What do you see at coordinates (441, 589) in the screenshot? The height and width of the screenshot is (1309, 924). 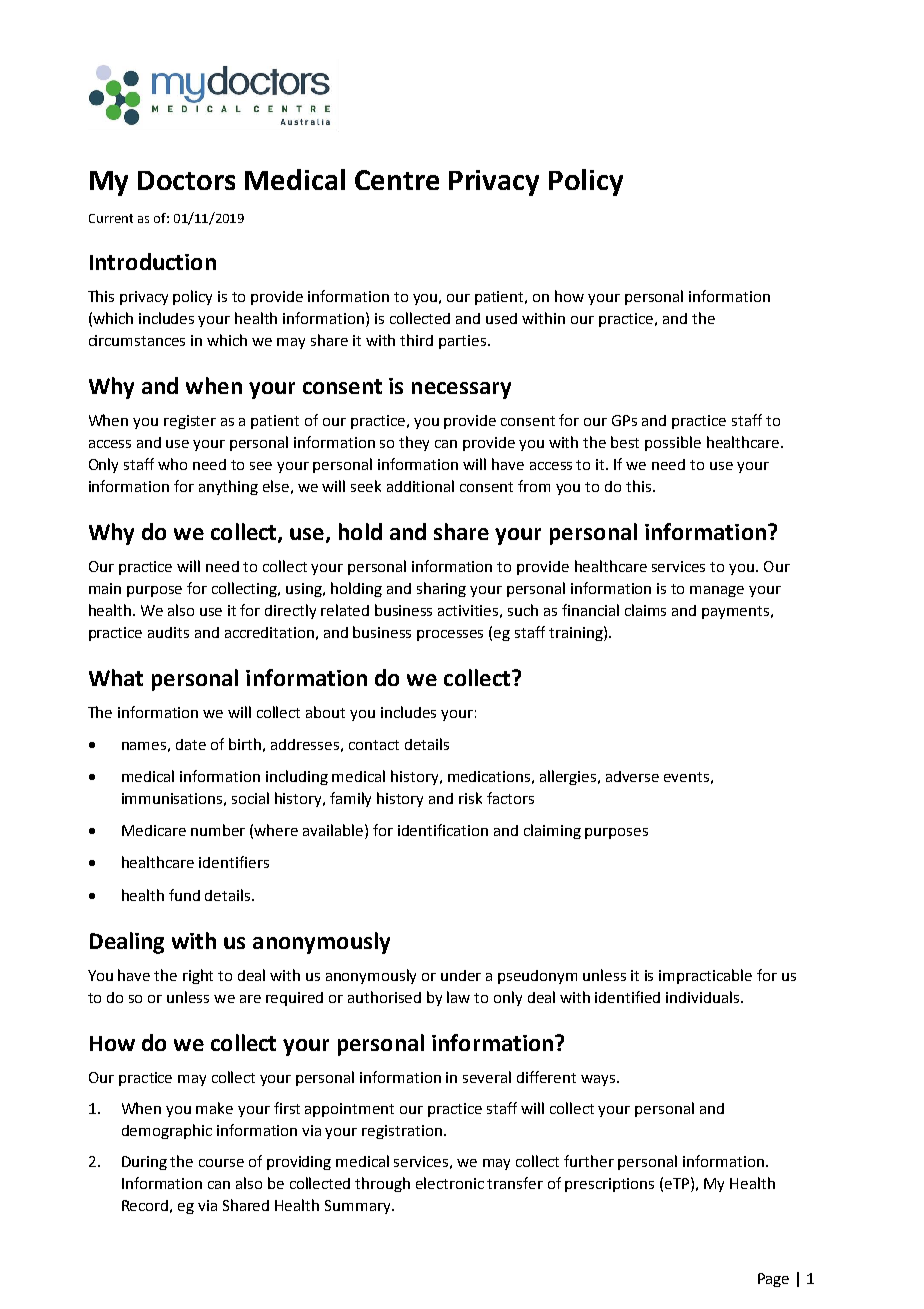 I see `sharing` at bounding box center [441, 589].
